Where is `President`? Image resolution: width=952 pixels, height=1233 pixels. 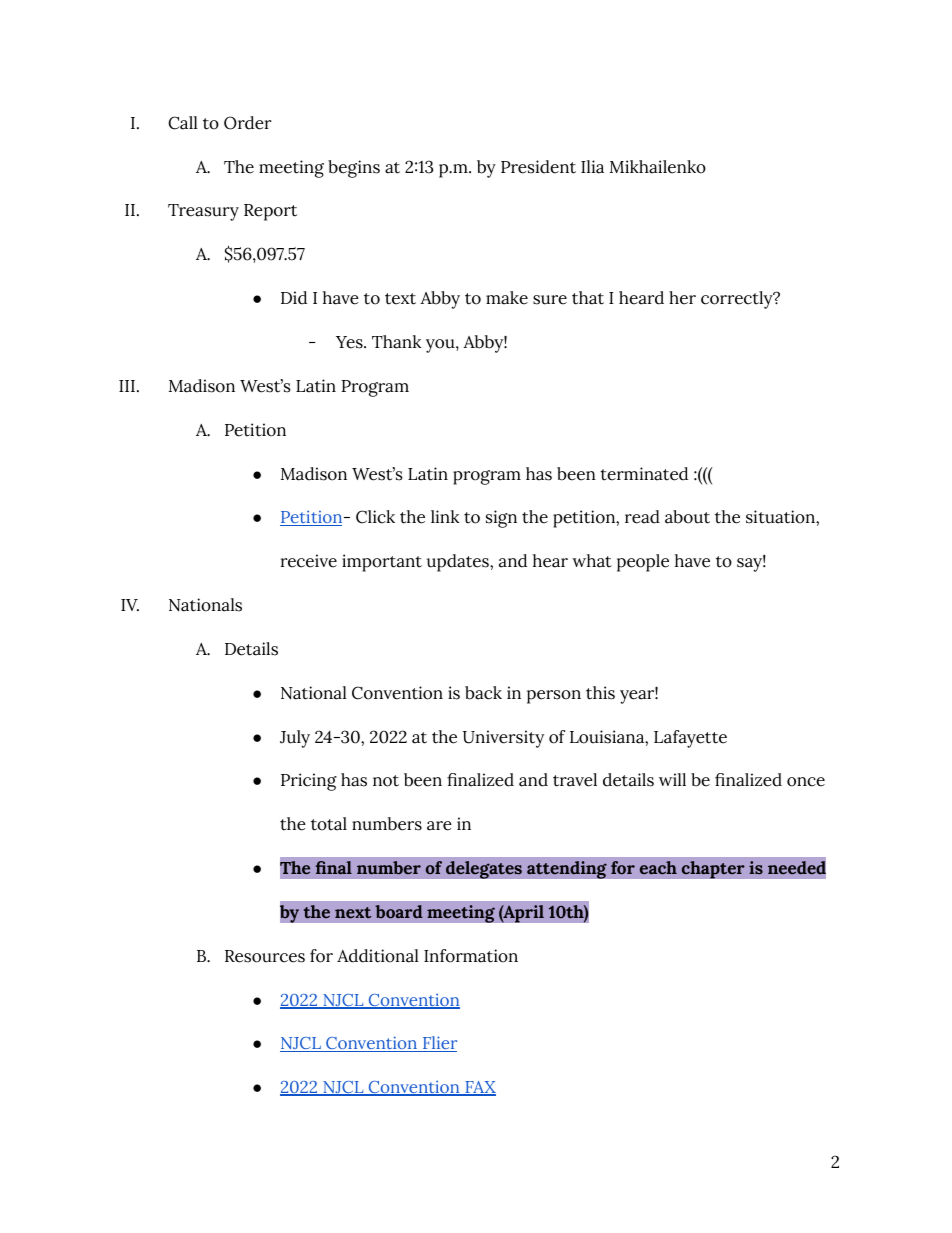
President is located at coordinates (538, 167).
